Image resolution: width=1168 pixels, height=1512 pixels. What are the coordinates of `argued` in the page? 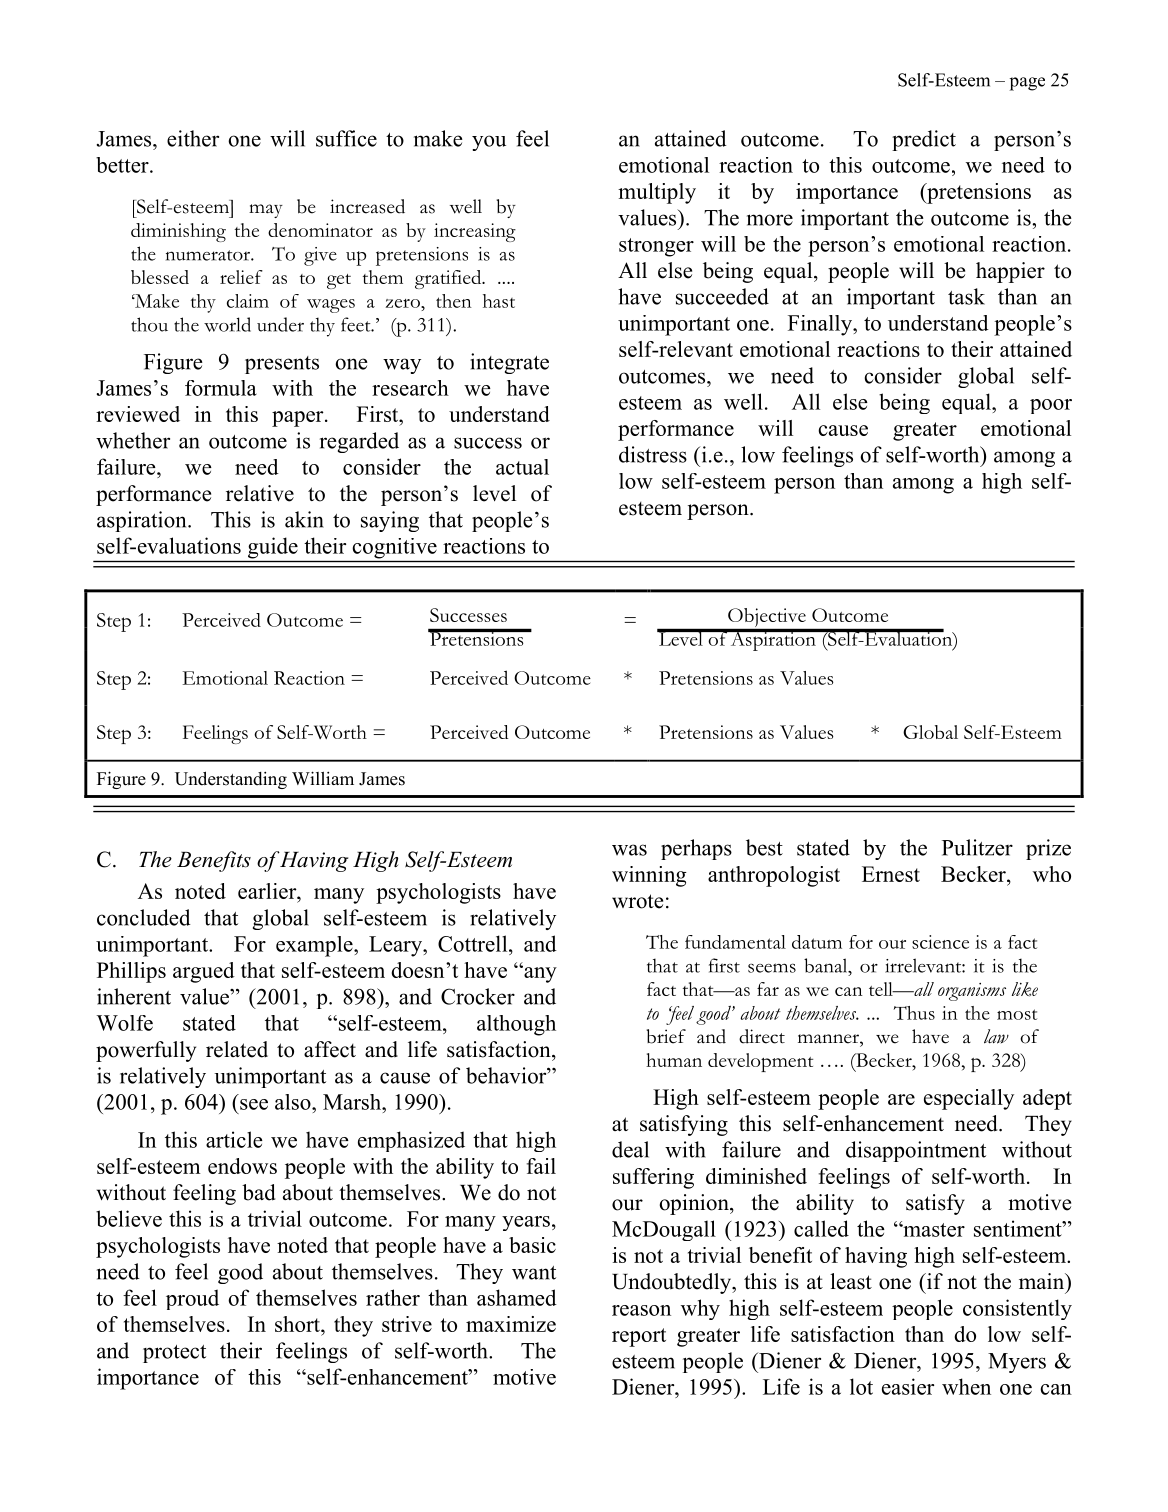 It's located at (204, 972).
